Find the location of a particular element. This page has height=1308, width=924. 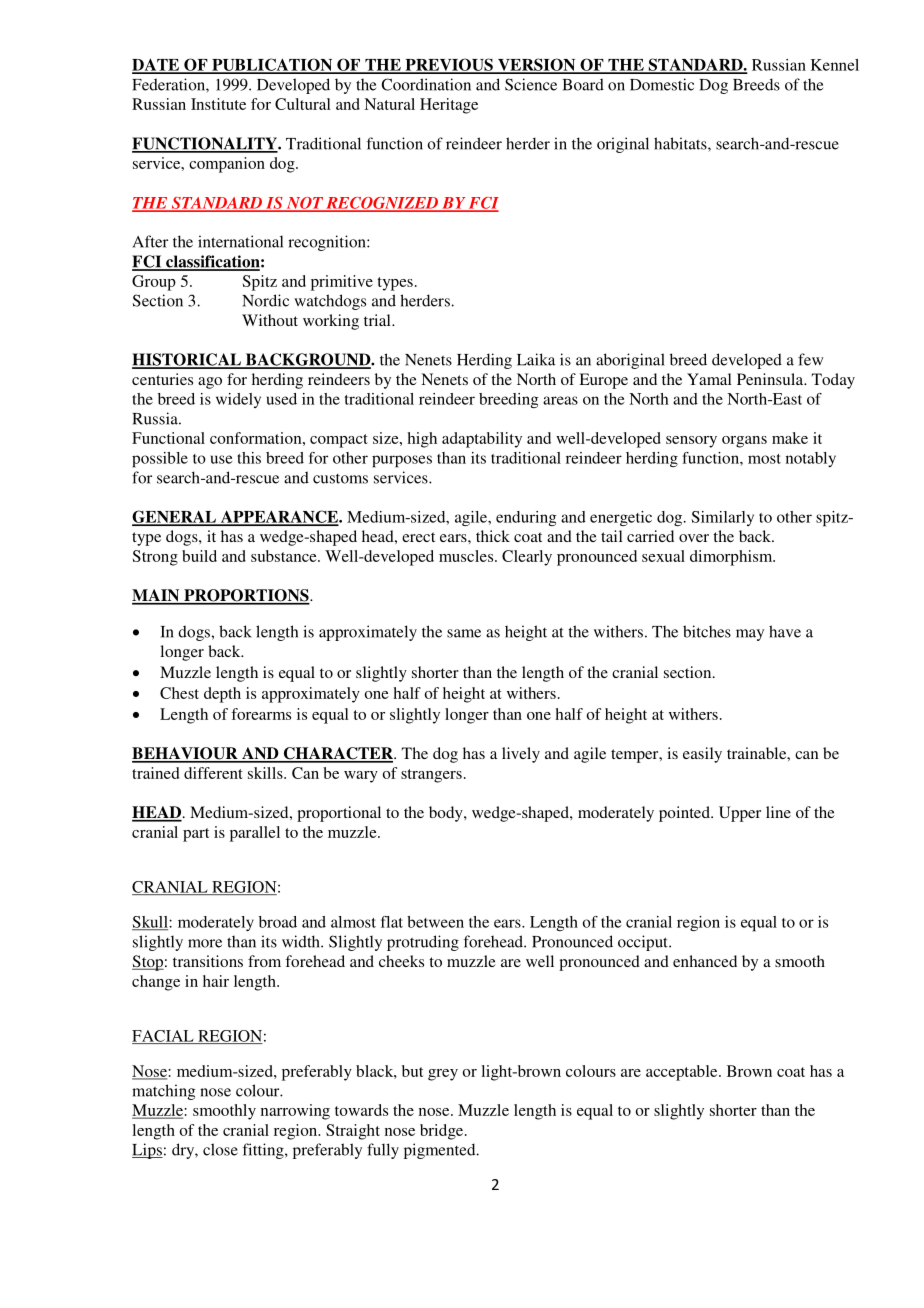

bridge is located at coordinates (443, 1132).
